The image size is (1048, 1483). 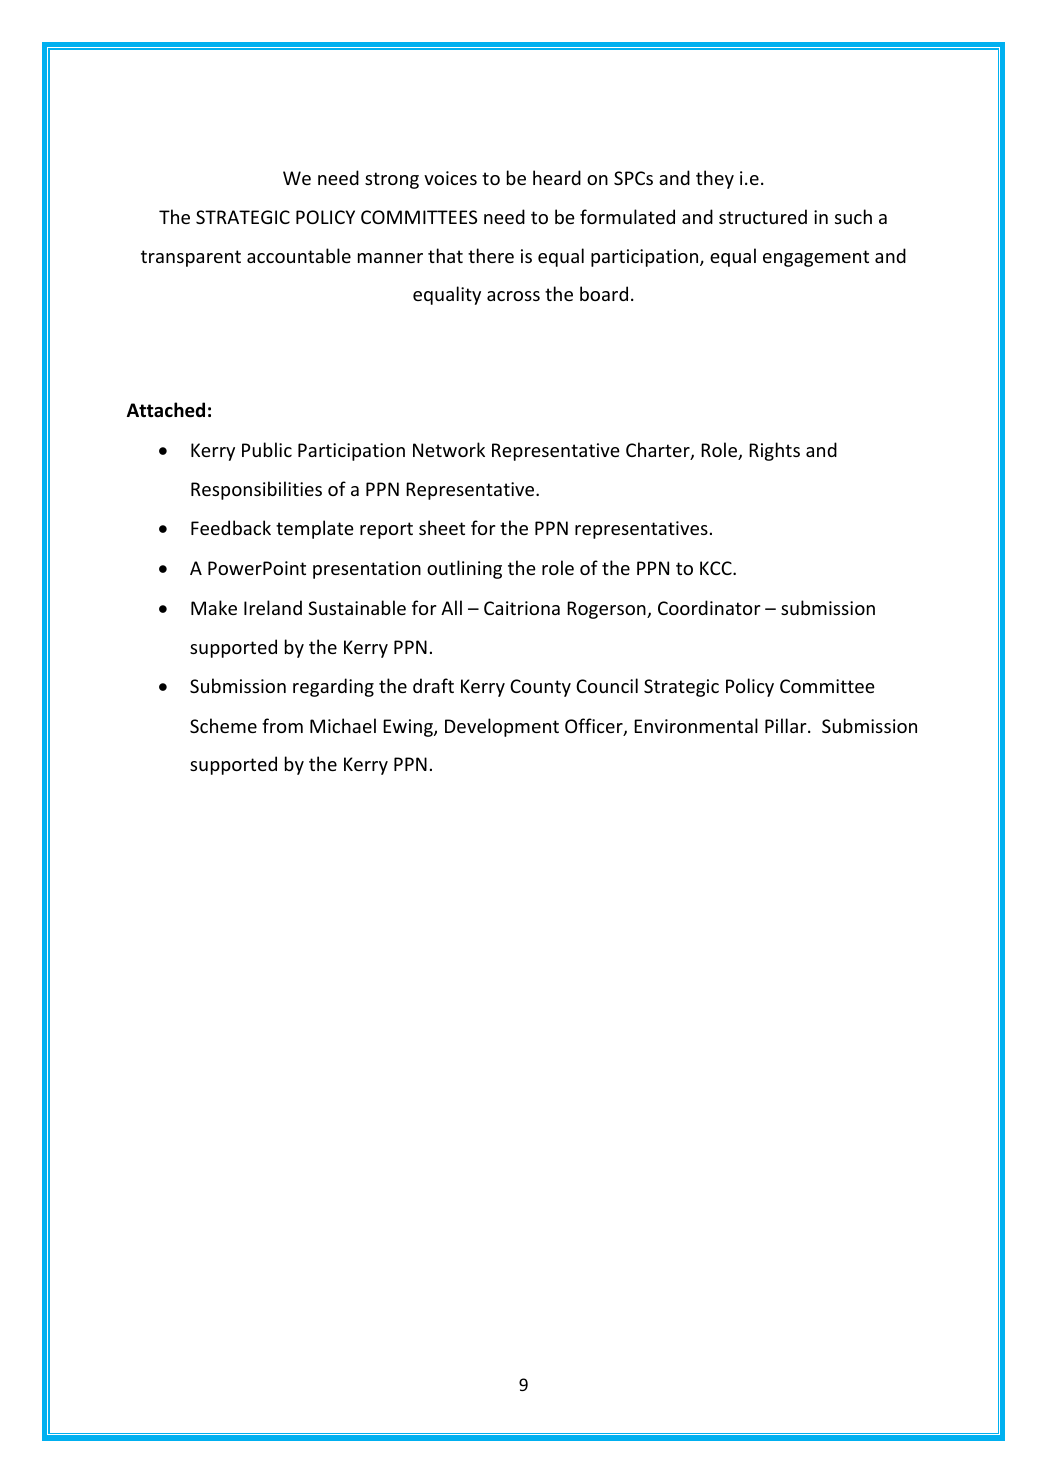 What do you see at coordinates (763, 216) in the screenshot?
I see `structured` at bounding box center [763, 216].
